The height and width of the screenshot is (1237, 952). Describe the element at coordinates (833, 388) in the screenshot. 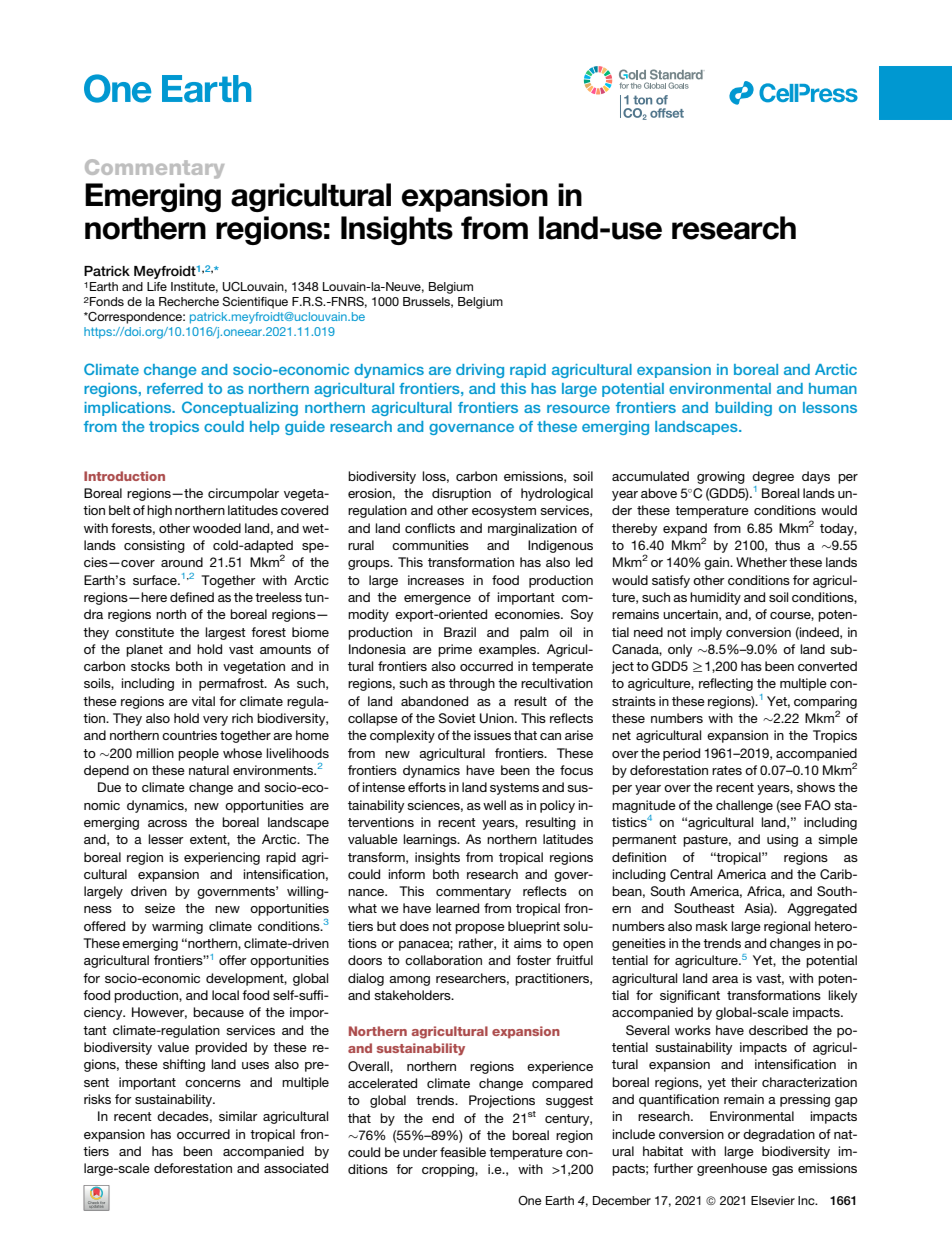

I see `human` at that location.
